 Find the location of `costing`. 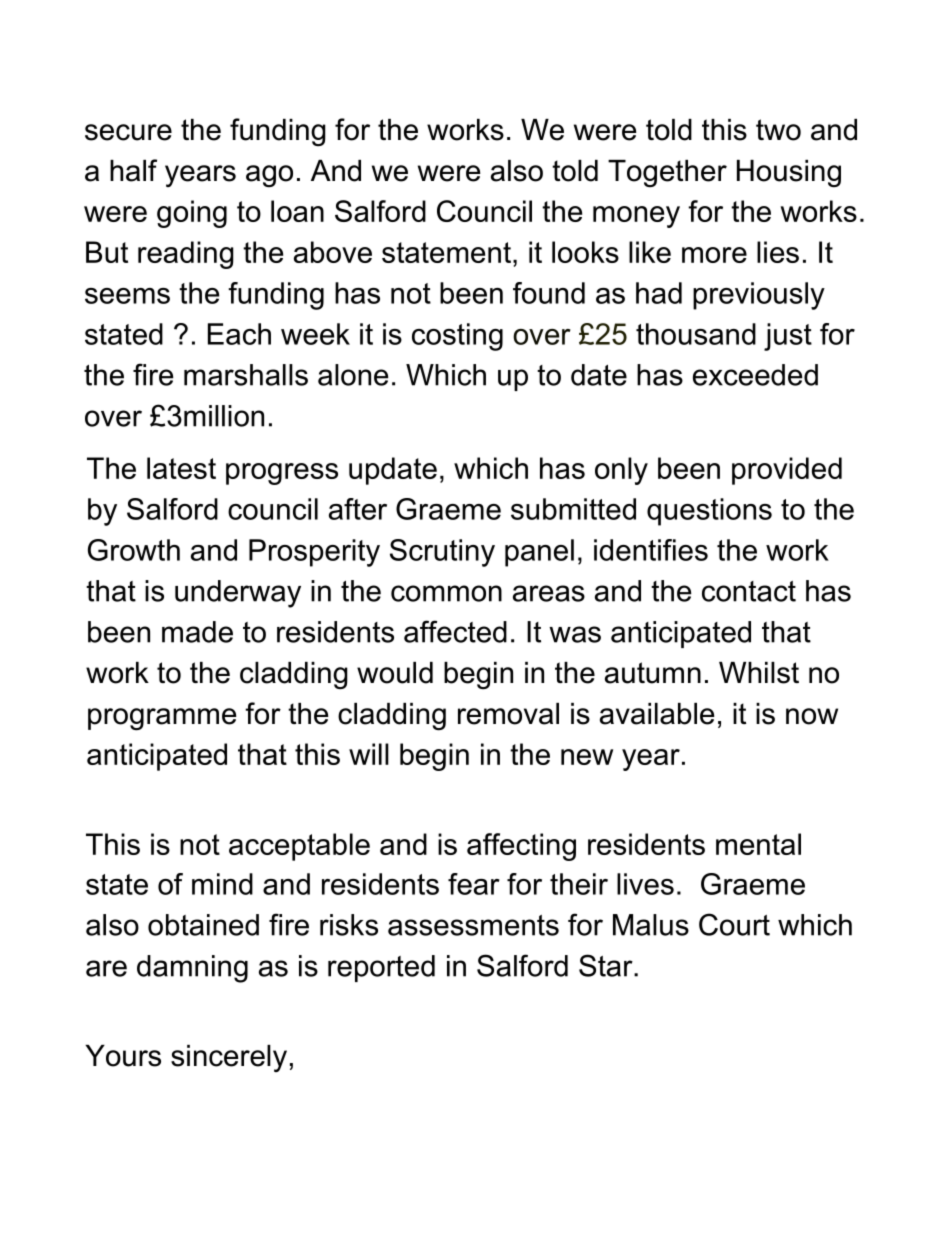

costing is located at coordinates (457, 337).
